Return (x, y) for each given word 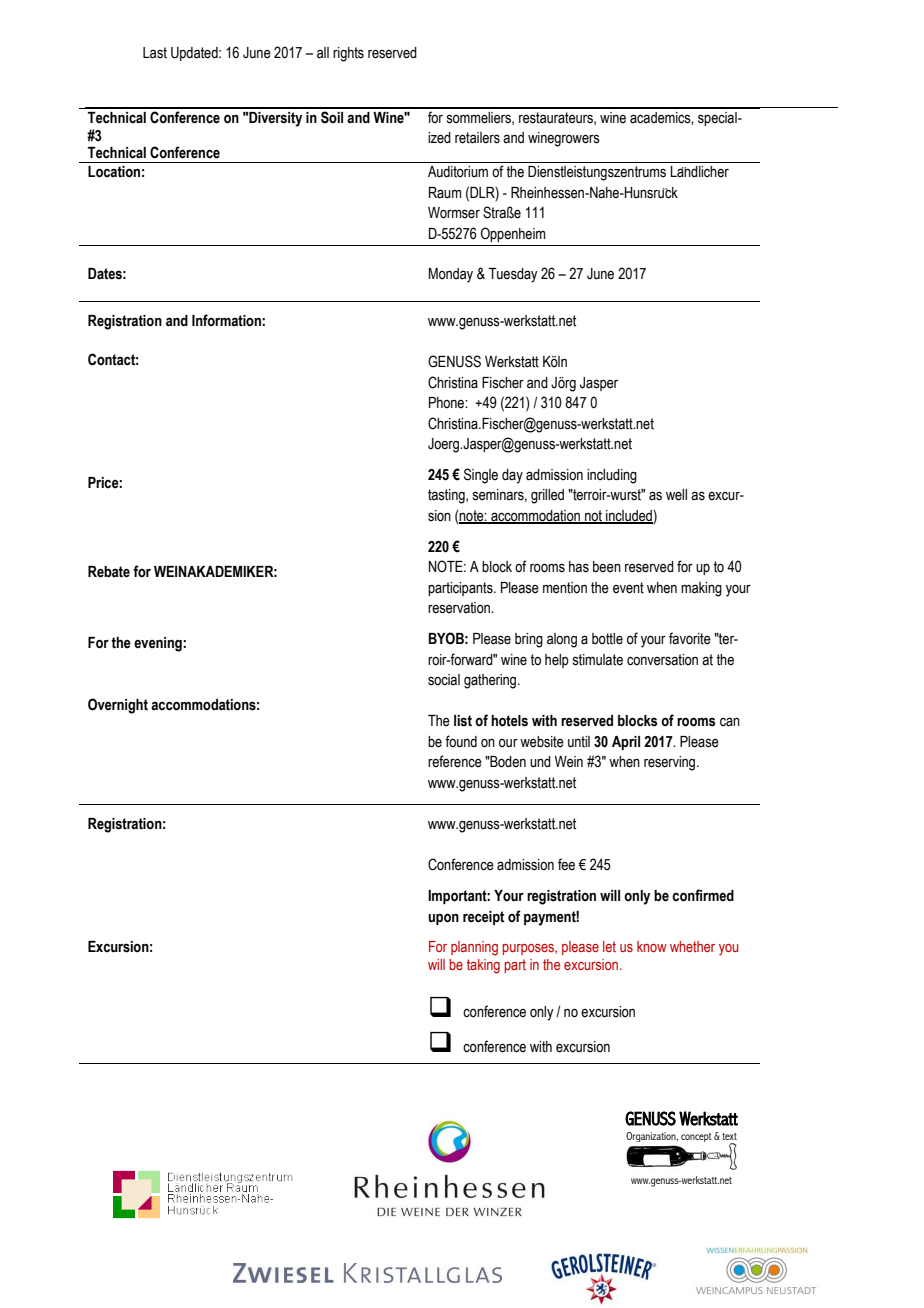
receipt (483, 918)
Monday (451, 275)
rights (348, 54)
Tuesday (513, 275)
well (676, 495)
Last (155, 53)
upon (443, 919)
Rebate (109, 572)
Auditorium (458, 172)
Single (481, 476)
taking (483, 966)
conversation (662, 660)
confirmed (703, 895)
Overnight (118, 706)
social (444, 680)
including (612, 476)
